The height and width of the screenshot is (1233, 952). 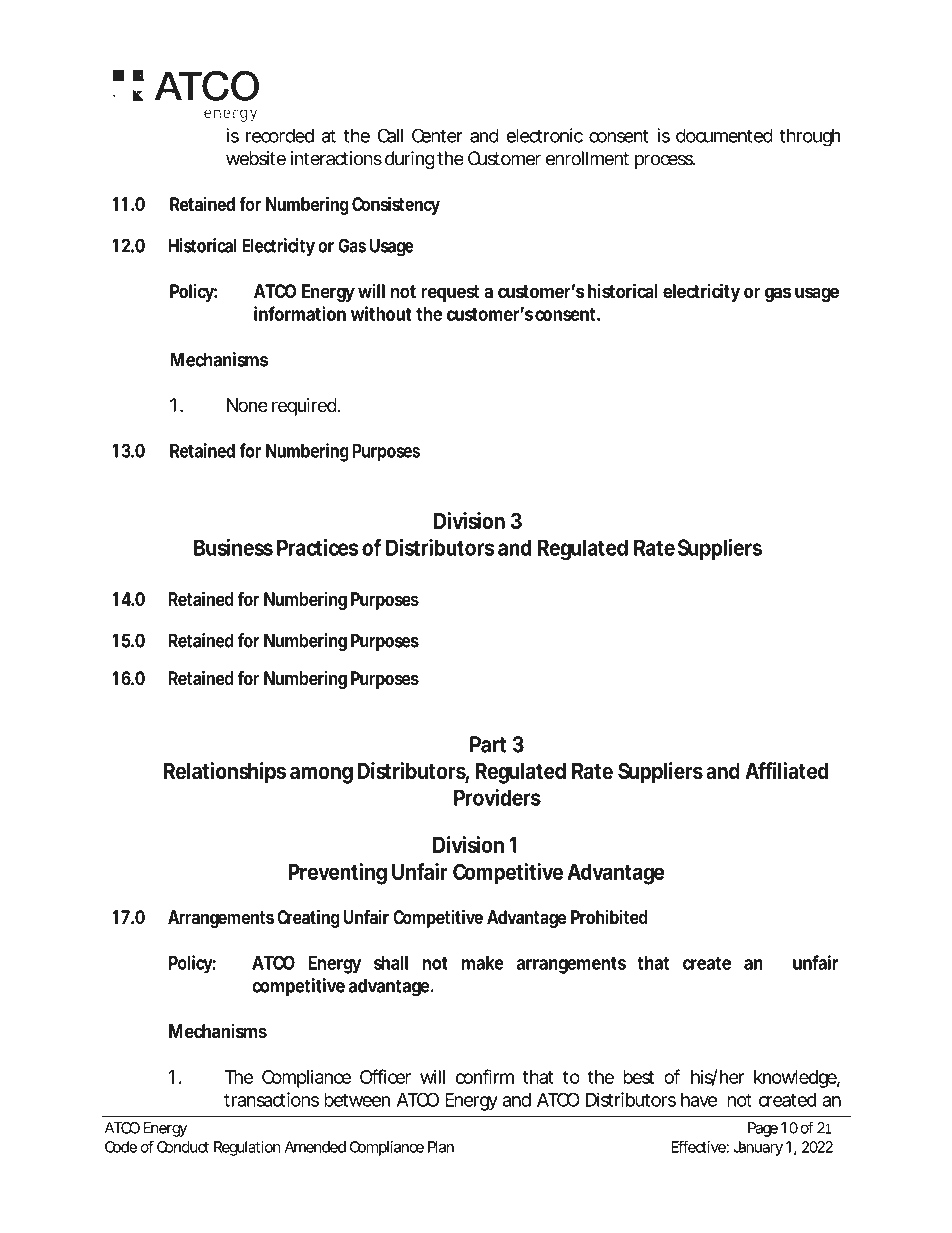 What do you see at coordinates (318, 547) in the screenshot?
I see `Practices` at bounding box center [318, 547].
